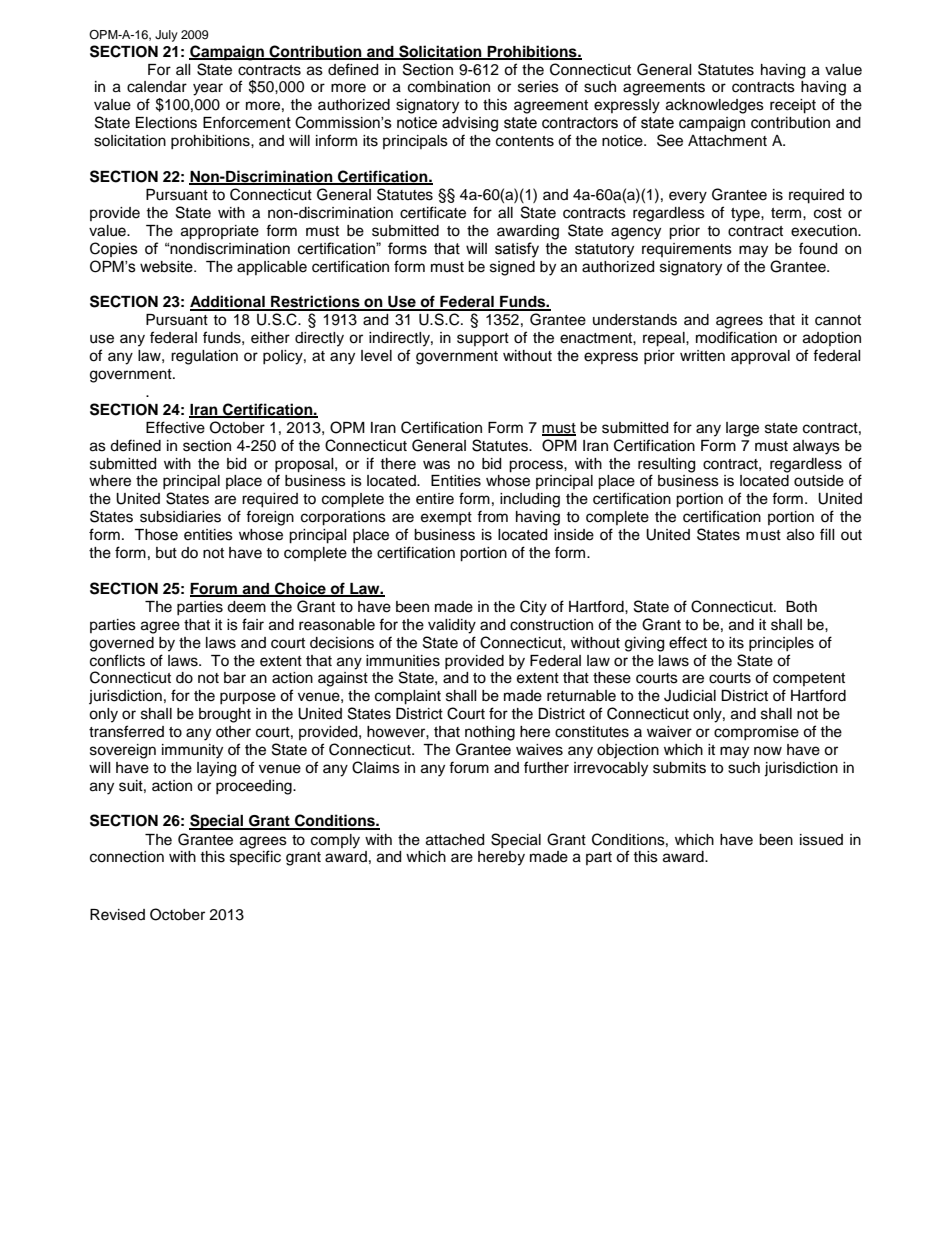 The width and height of the image is (952, 1233). What do you see at coordinates (449, 87) in the image?
I see `combination` at bounding box center [449, 87].
